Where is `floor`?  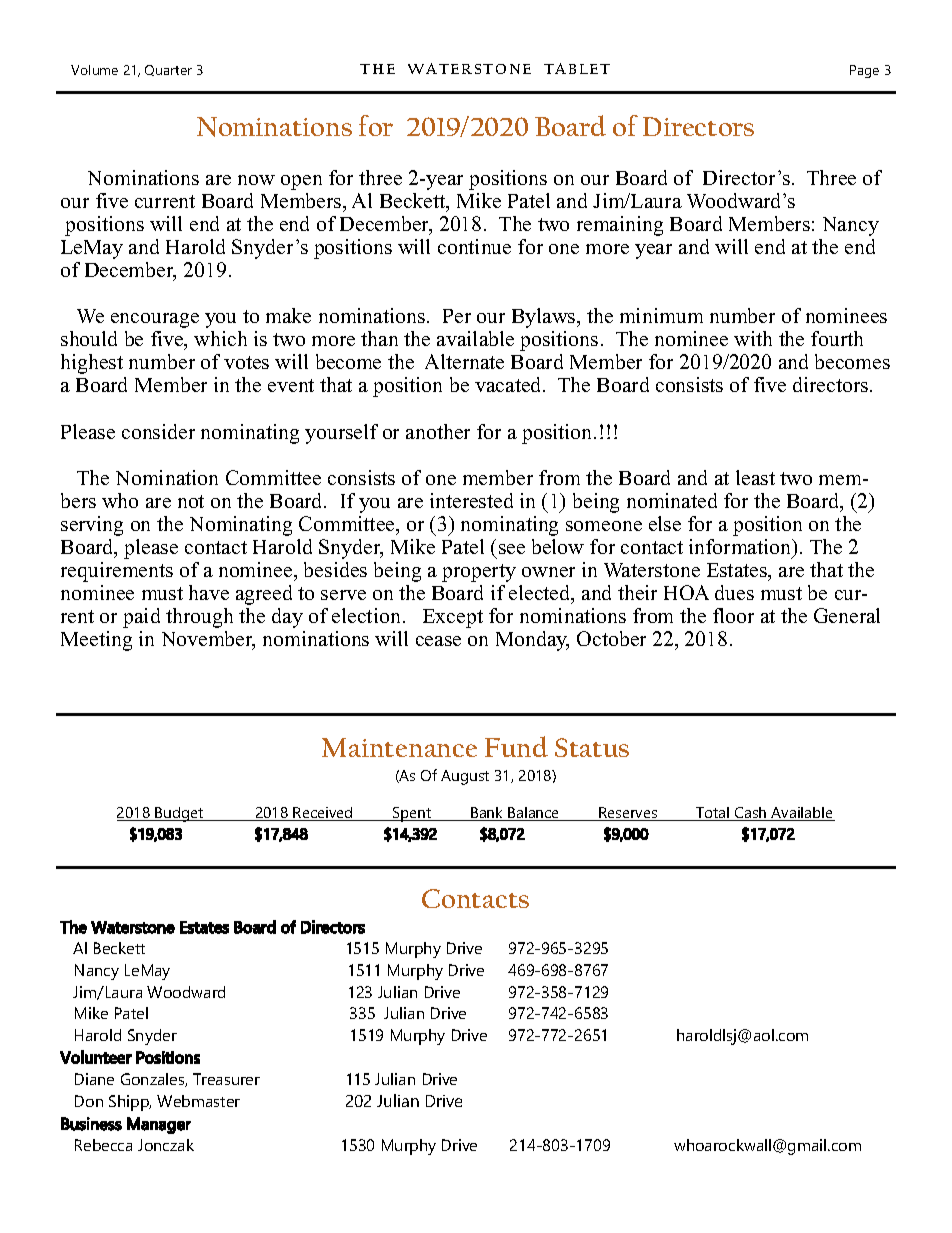
floor is located at coordinates (733, 615).
